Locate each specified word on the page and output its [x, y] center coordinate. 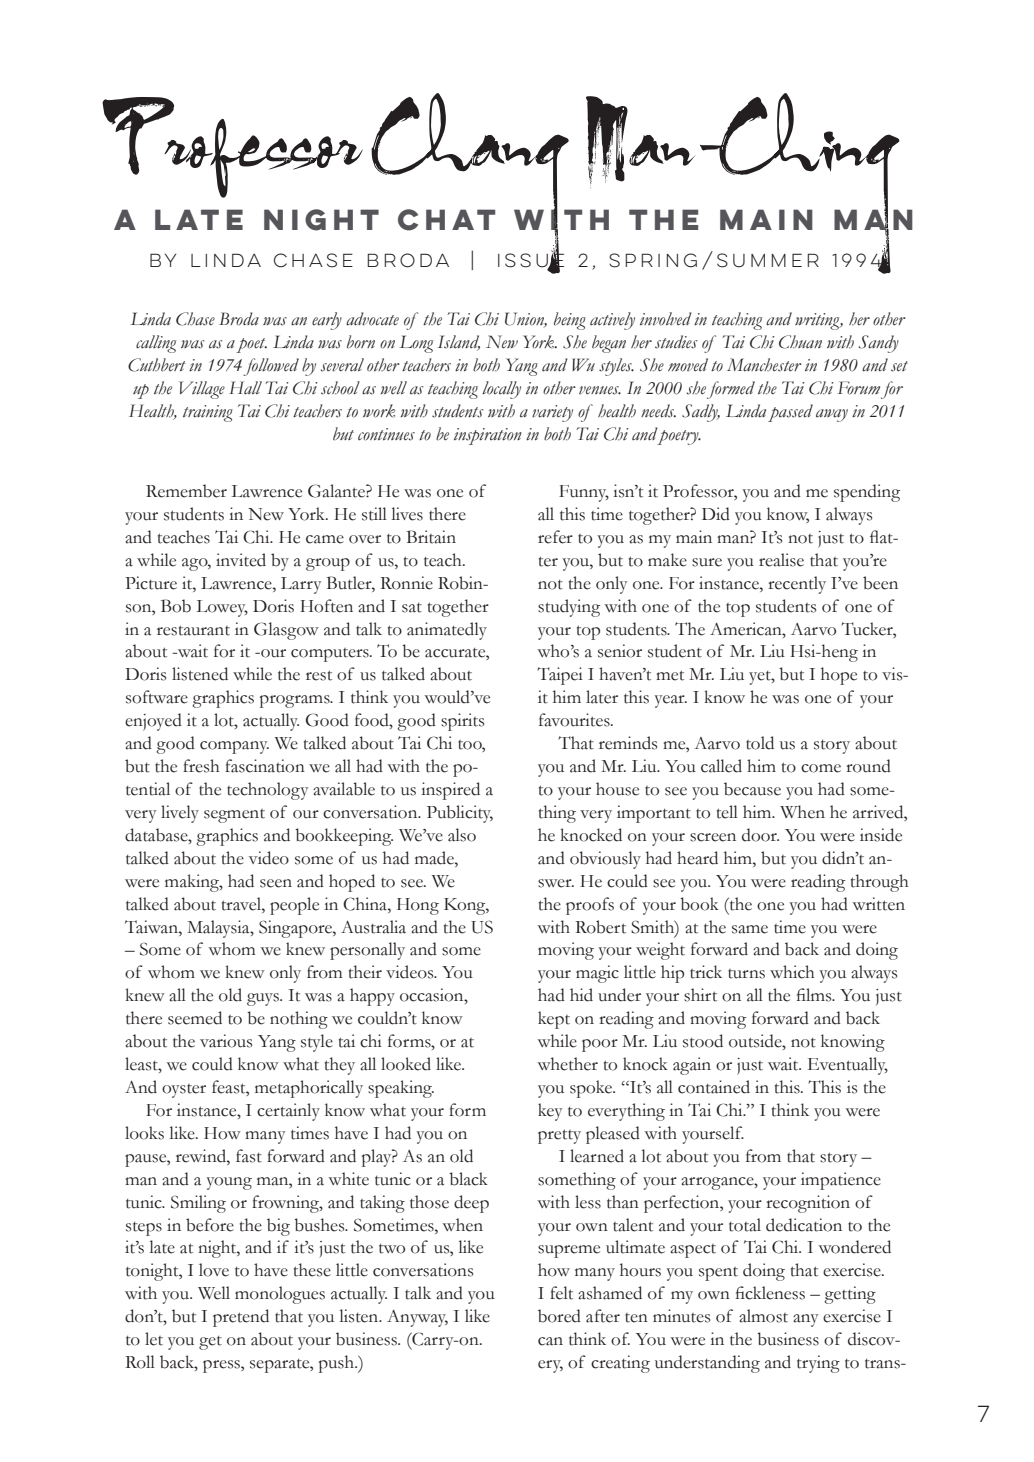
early [327, 321]
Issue [531, 260]
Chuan [800, 342]
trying [818, 1364]
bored [559, 1316]
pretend [241, 1318]
